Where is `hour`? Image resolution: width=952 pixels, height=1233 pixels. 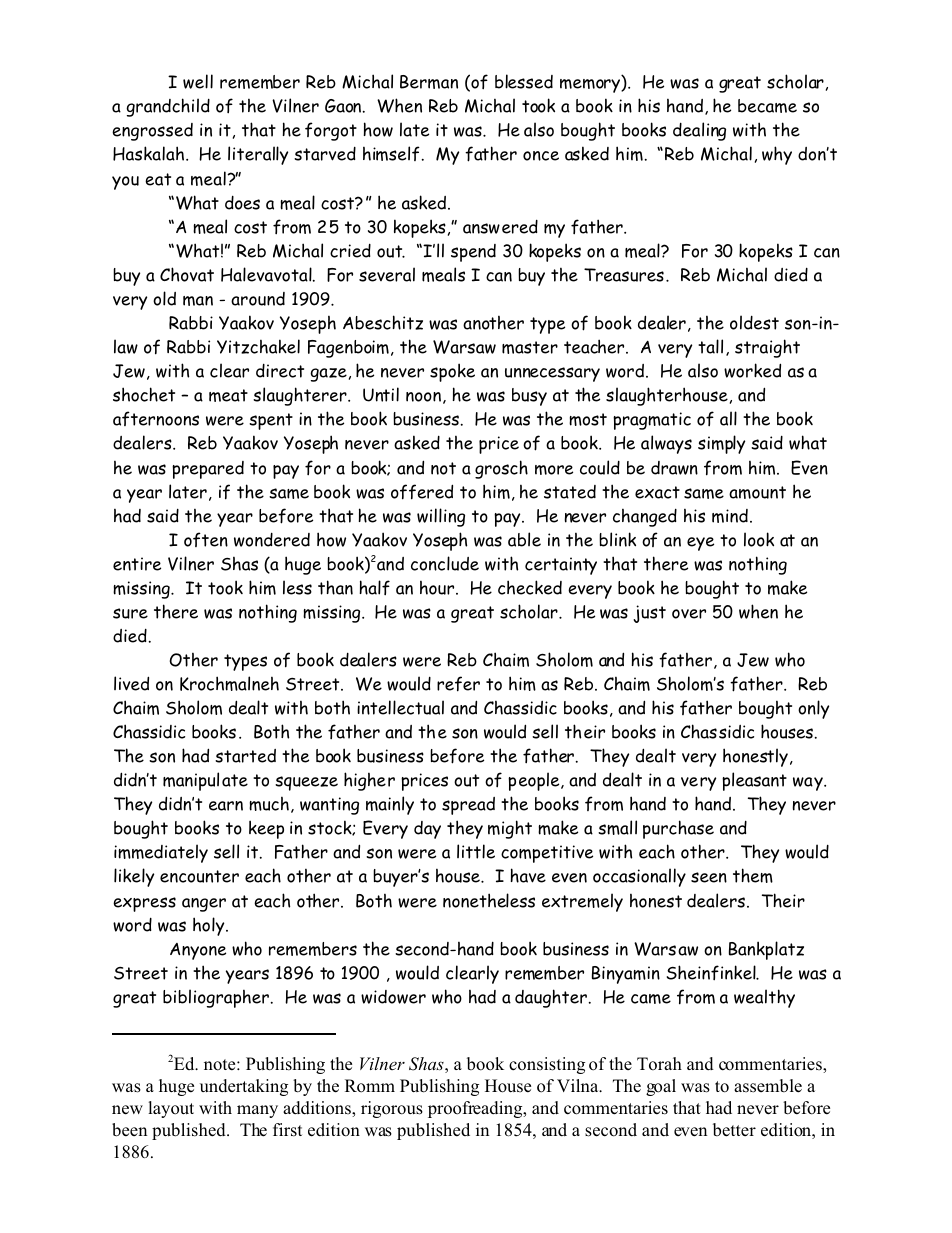 hour is located at coordinates (438, 587).
